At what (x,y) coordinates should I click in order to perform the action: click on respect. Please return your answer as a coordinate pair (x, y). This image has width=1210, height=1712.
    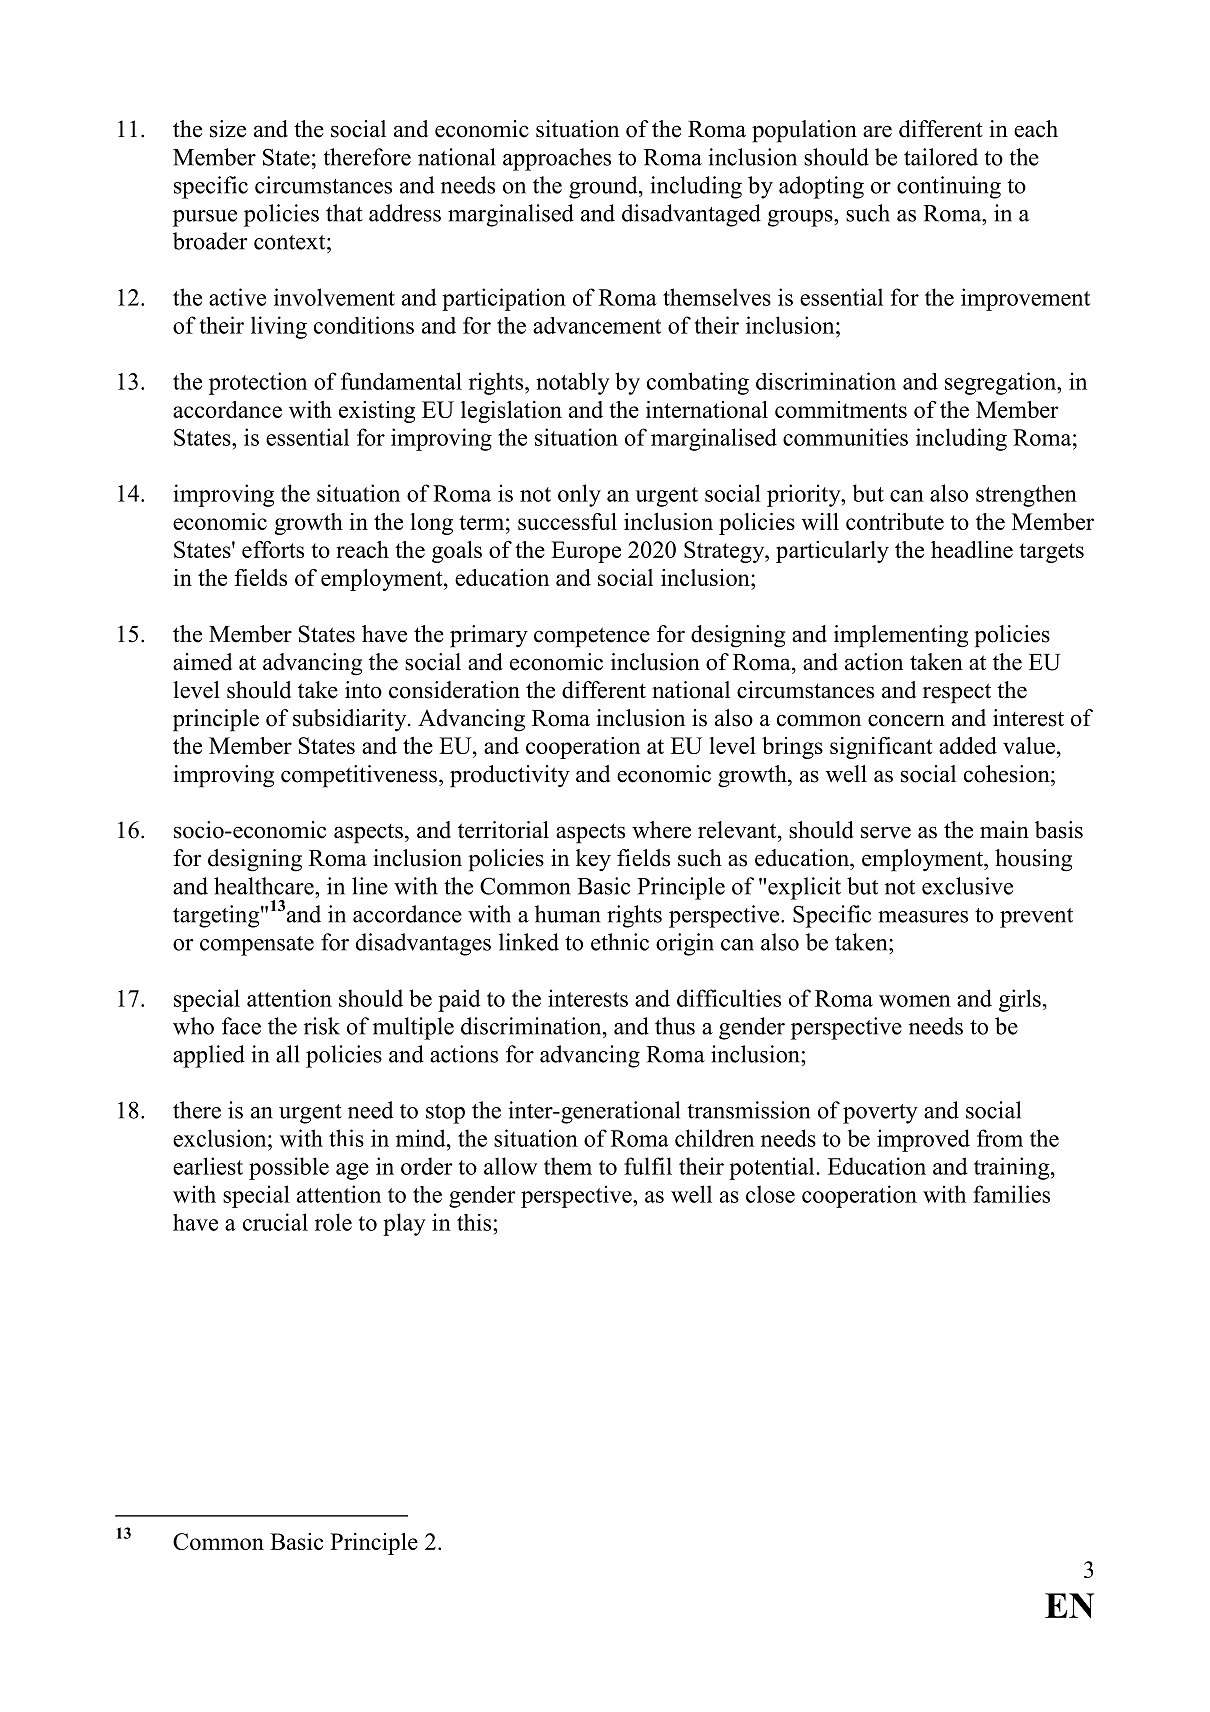
    Looking at the image, I should click on (957, 693).
